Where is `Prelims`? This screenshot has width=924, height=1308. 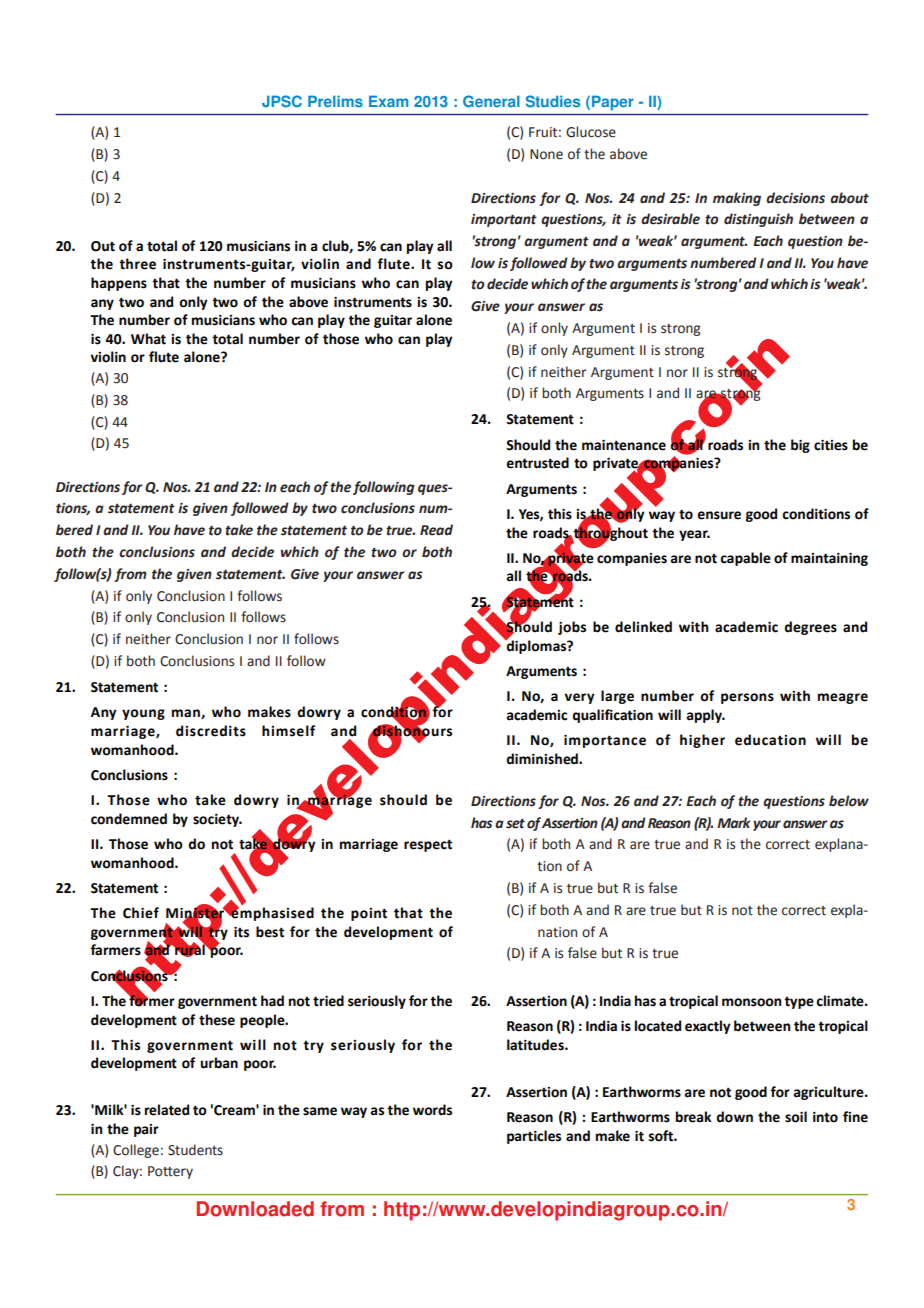 Prelims is located at coordinates (335, 101).
